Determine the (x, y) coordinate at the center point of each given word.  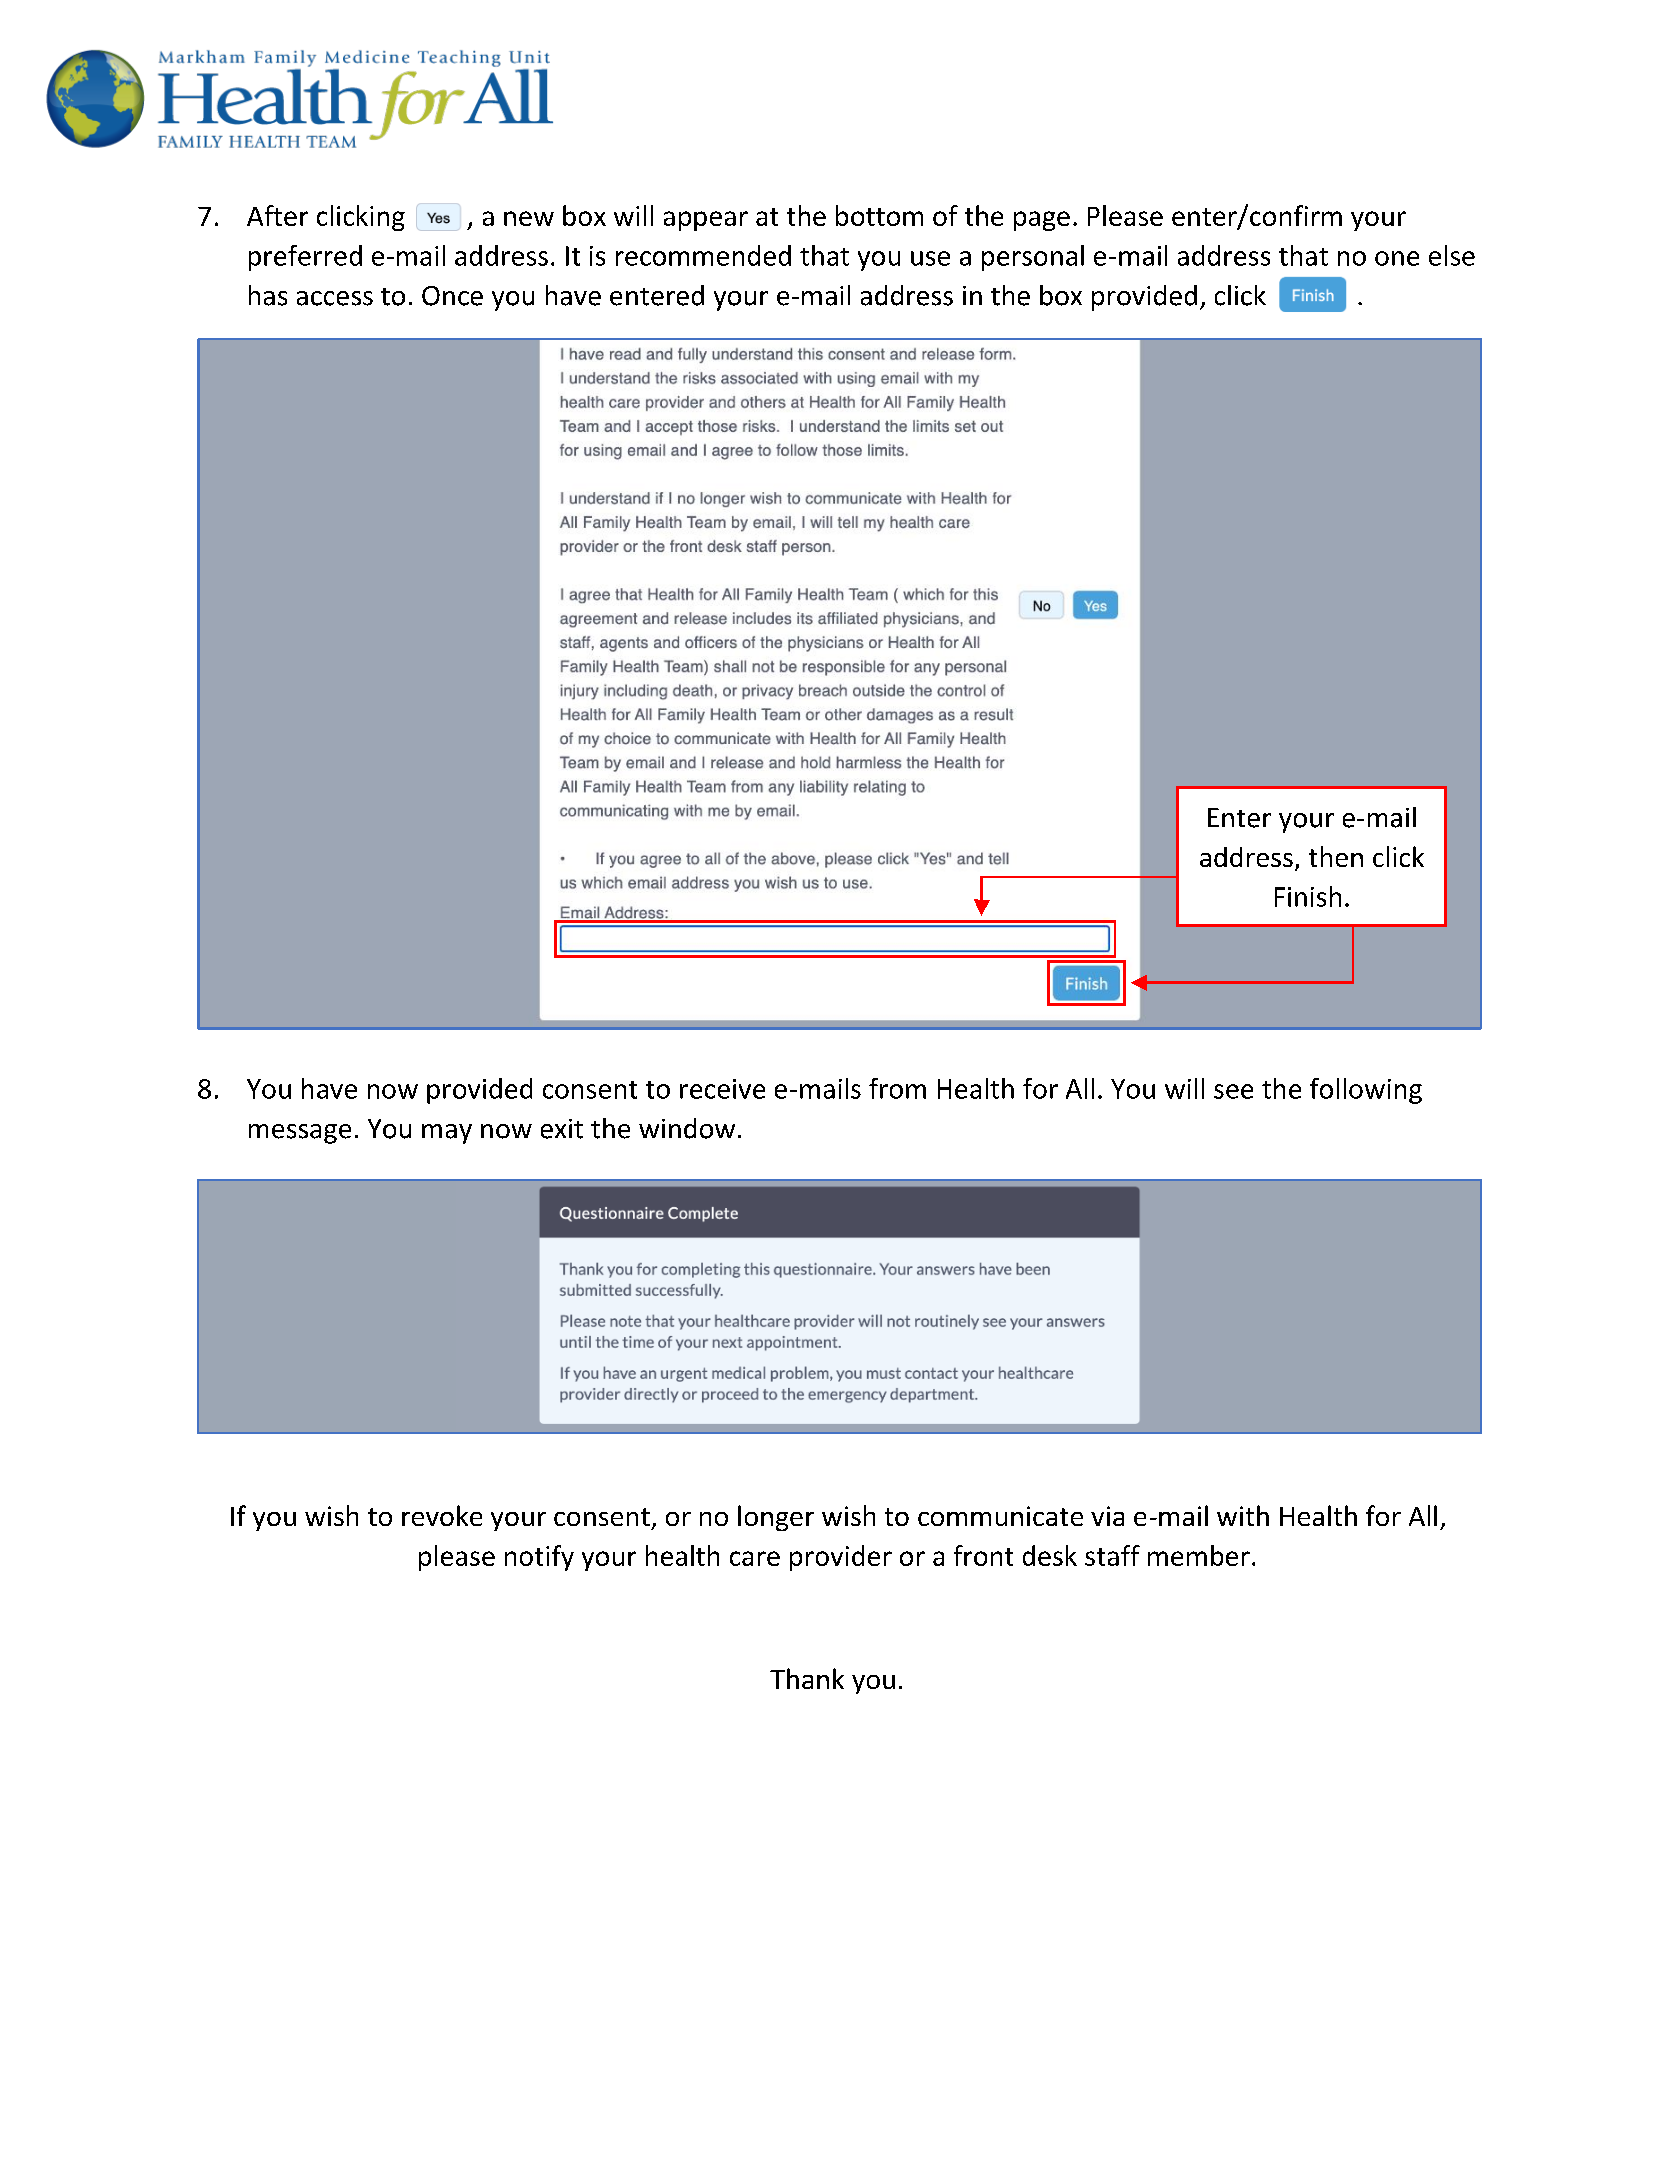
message (300, 1134)
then (1336, 856)
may (447, 1134)
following (1366, 1091)
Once (452, 296)
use (930, 258)
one (1397, 258)
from (897, 1088)
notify (539, 1558)
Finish (1308, 896)
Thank (807, 1678)
